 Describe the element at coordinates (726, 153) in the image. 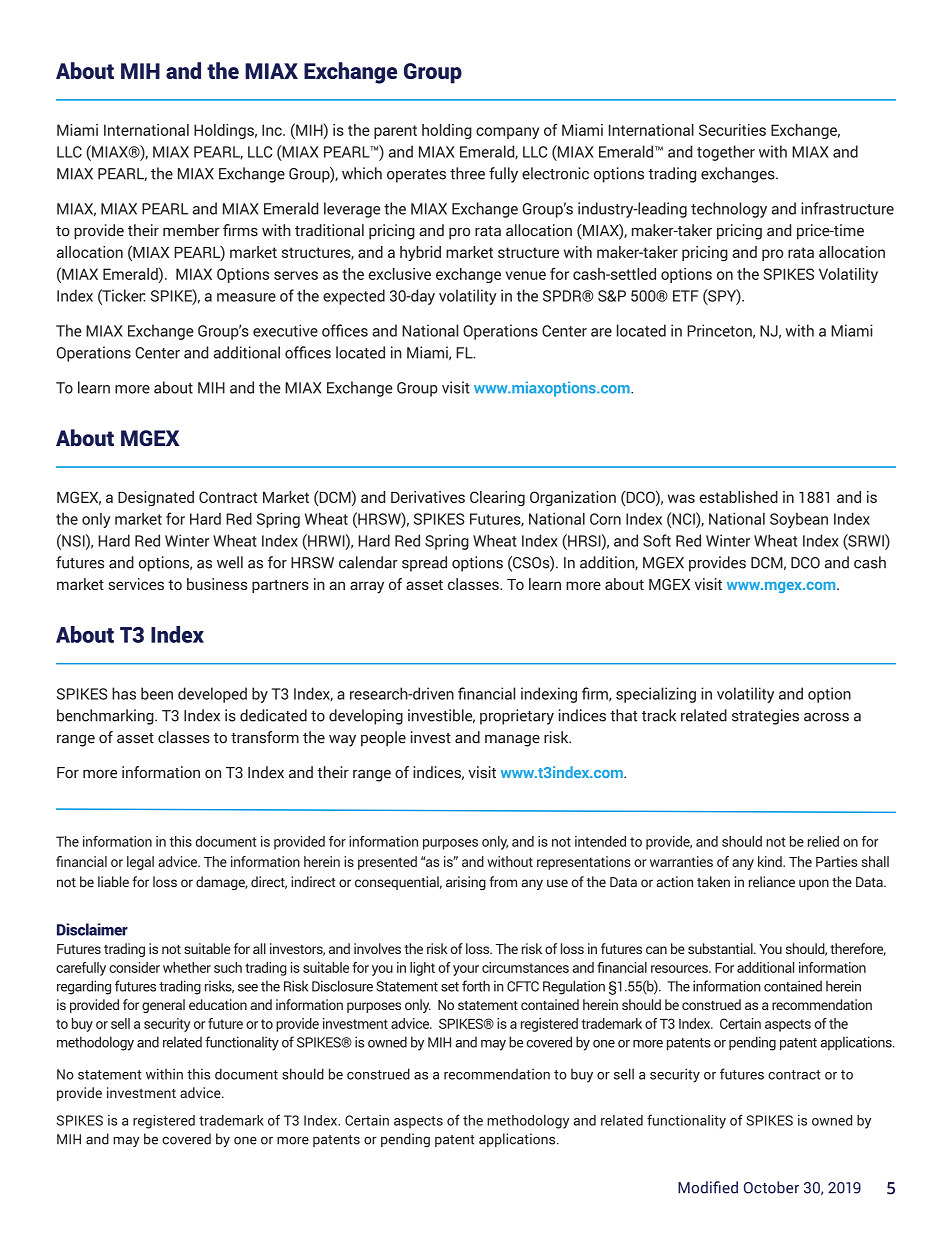

I see `together` at that location.
